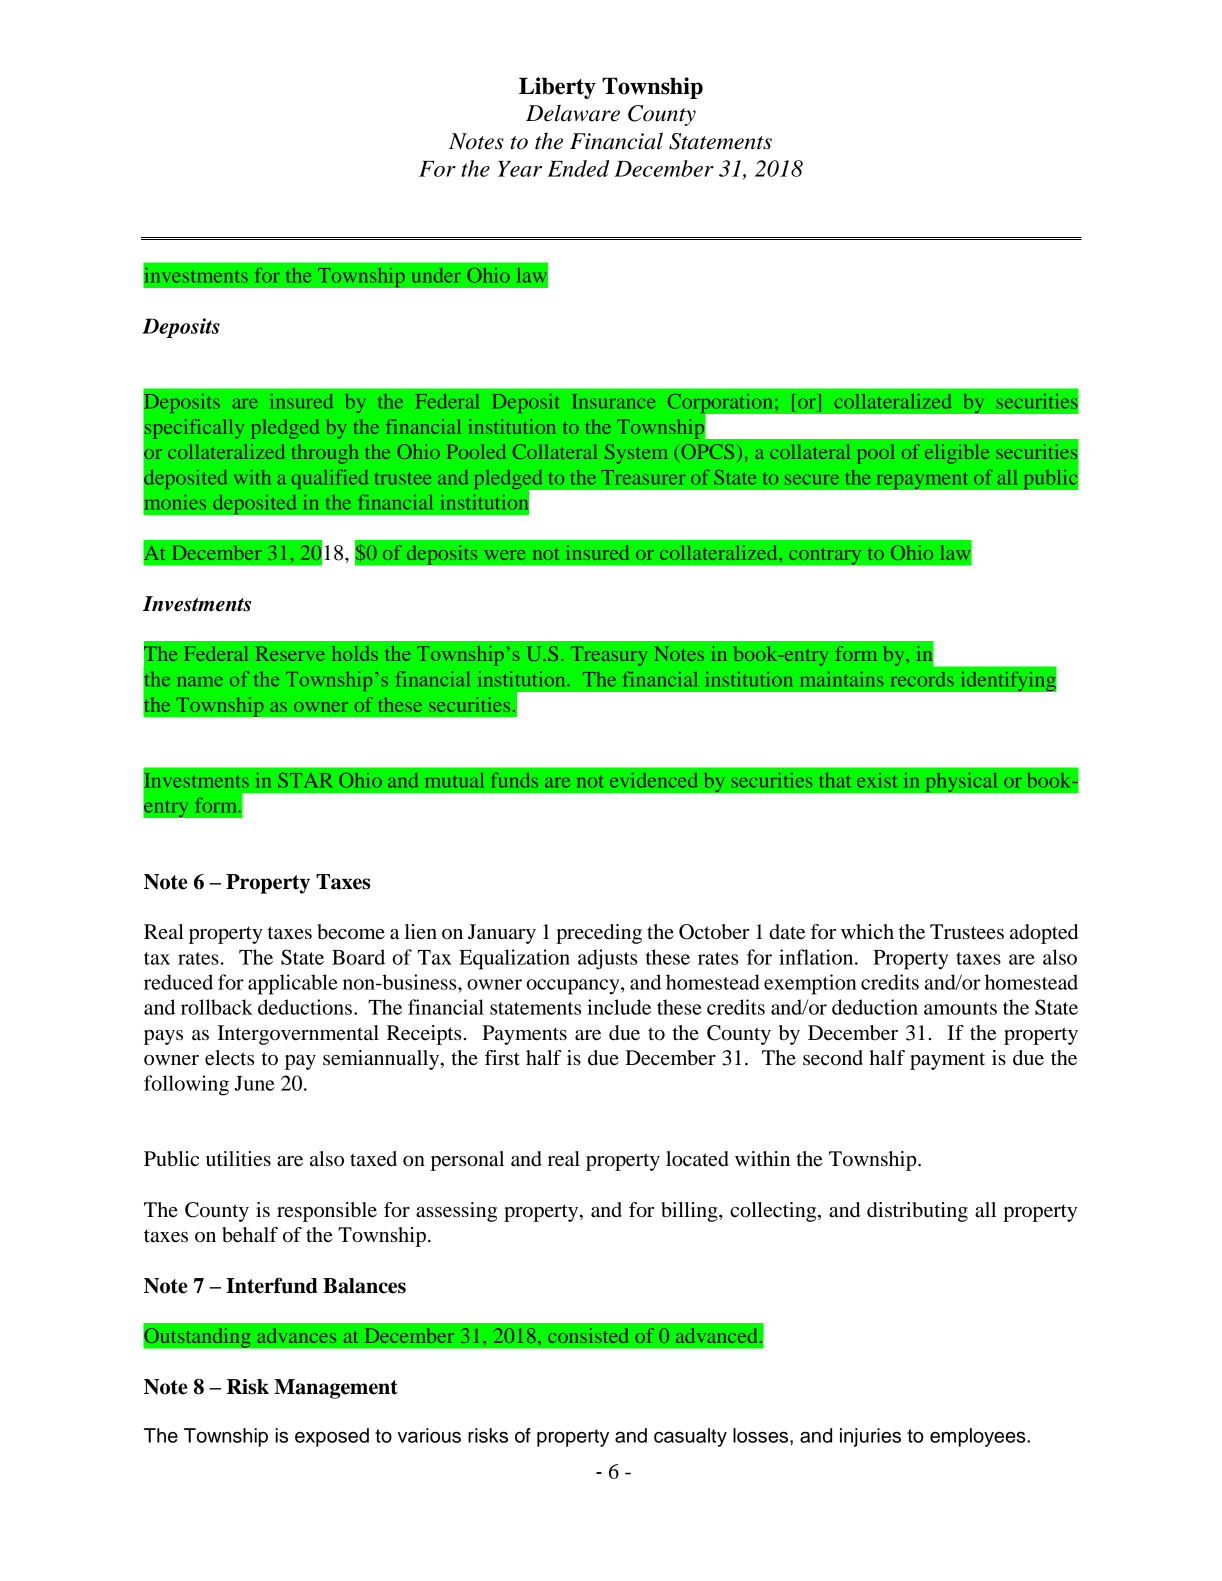 Image resolution: width=1222 pixels, height=1581 pixels. What do you see at coordinates (305, 780) in the document?
I see `STAR` at bounding box center [305, 780].
